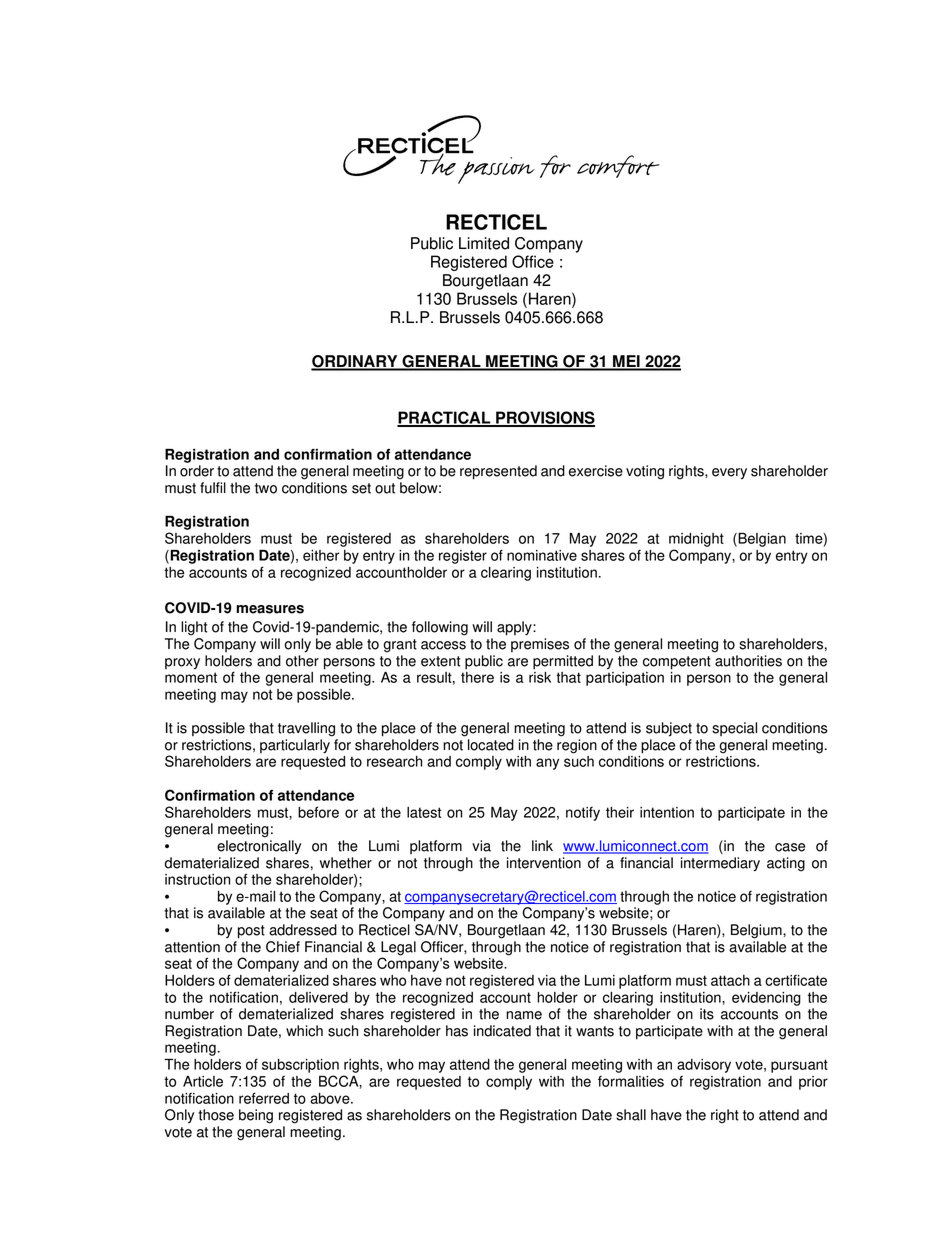 The image size is (952, 1233). Describe the element at coordinates (484, 243) in the image. I see `Limited` at that location.
